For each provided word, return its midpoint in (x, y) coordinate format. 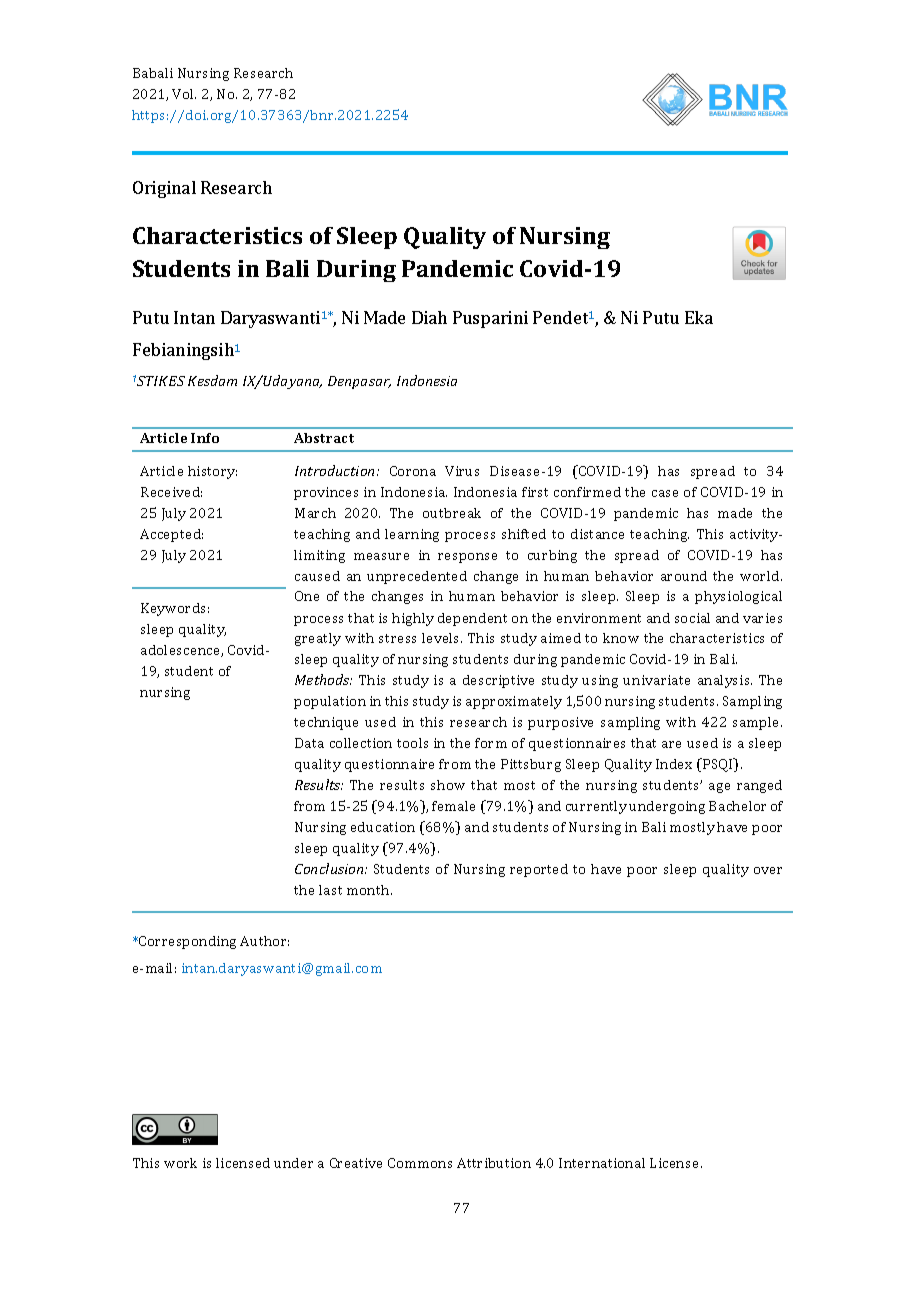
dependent (472, 619)
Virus (462, 471)
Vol (184, 94)
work (180, 1163)
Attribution (494, 1163)
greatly (318, 639)
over (768, 870)
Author (264, 941)
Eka (699, 317)
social (692, 618)
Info (205, 438)
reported (539, 870)
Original (164, 189)
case (665, 493)
